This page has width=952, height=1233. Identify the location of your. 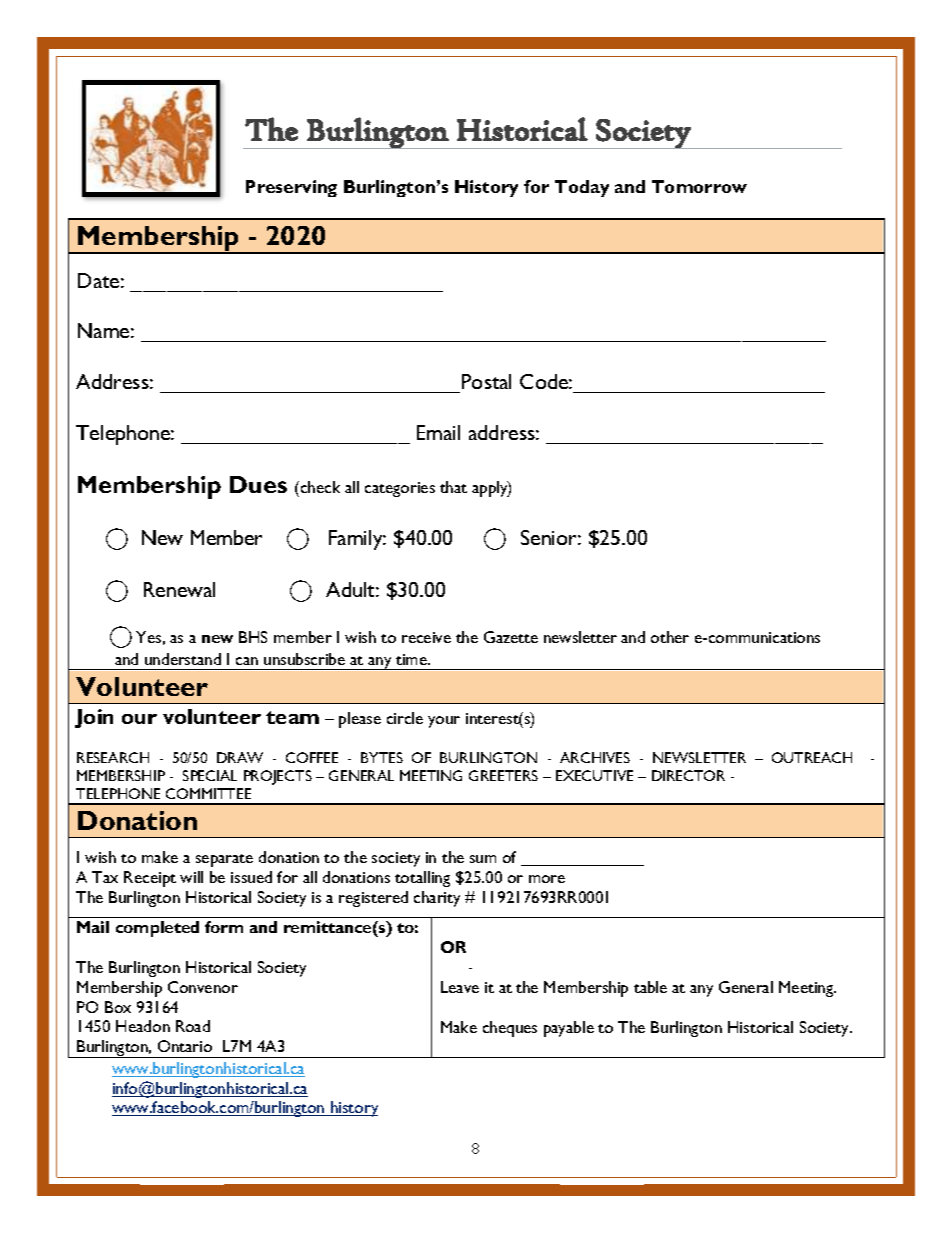
(444, 722).
